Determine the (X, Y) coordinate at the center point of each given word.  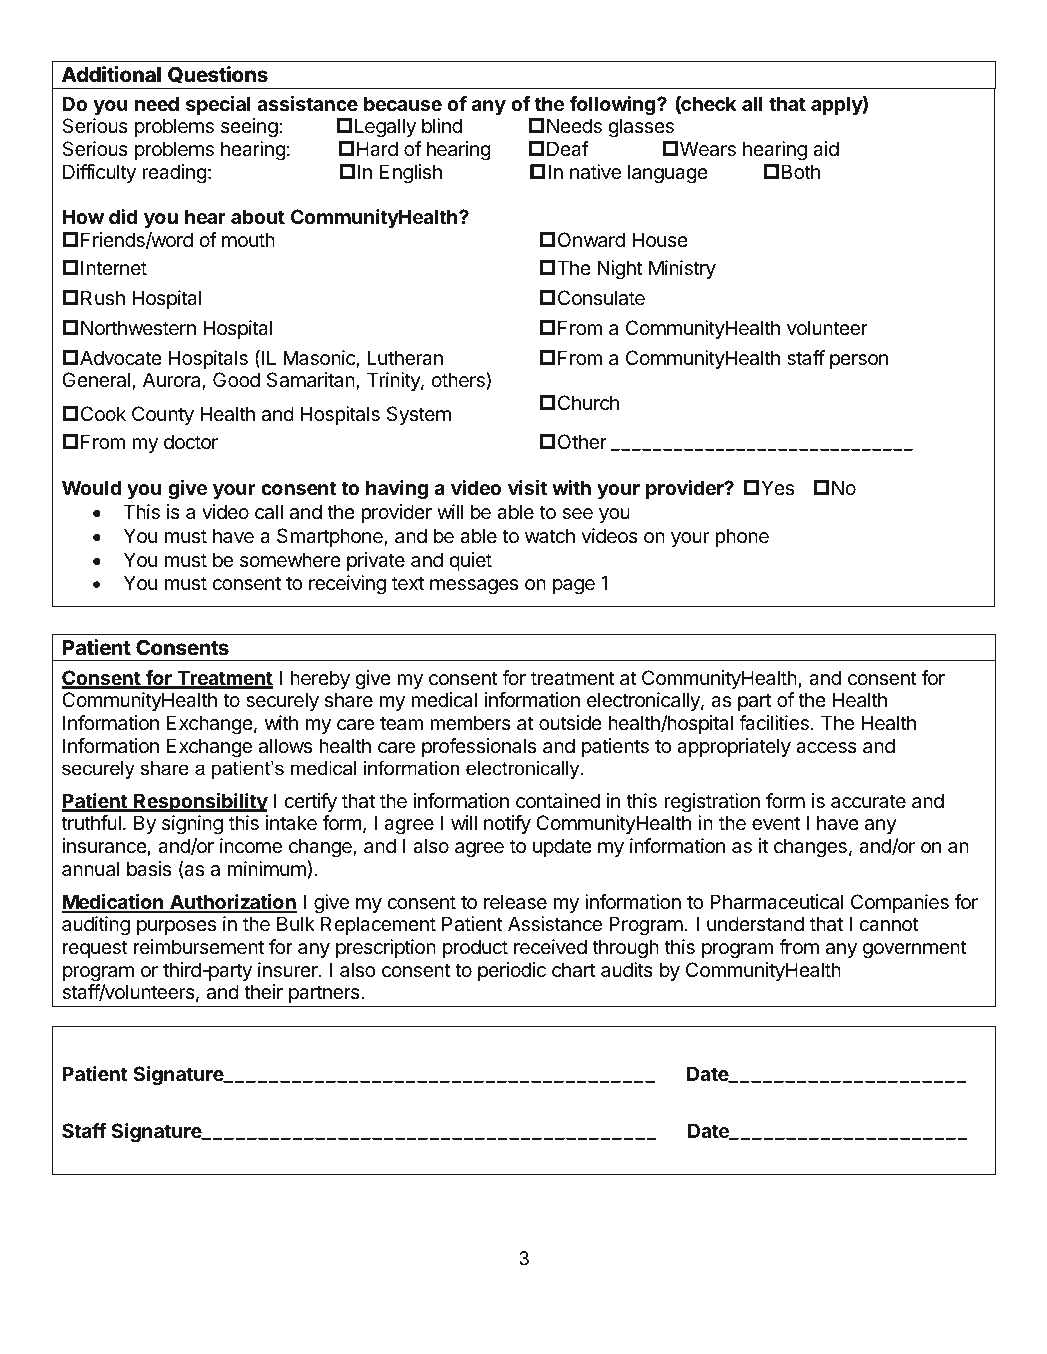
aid (826, 149)
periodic (512, 971)
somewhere (290, 560)
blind (442, 125)
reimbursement (199, 947)
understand (755, 923)
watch (550, 535)
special (218, 105)
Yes (777, 487)
